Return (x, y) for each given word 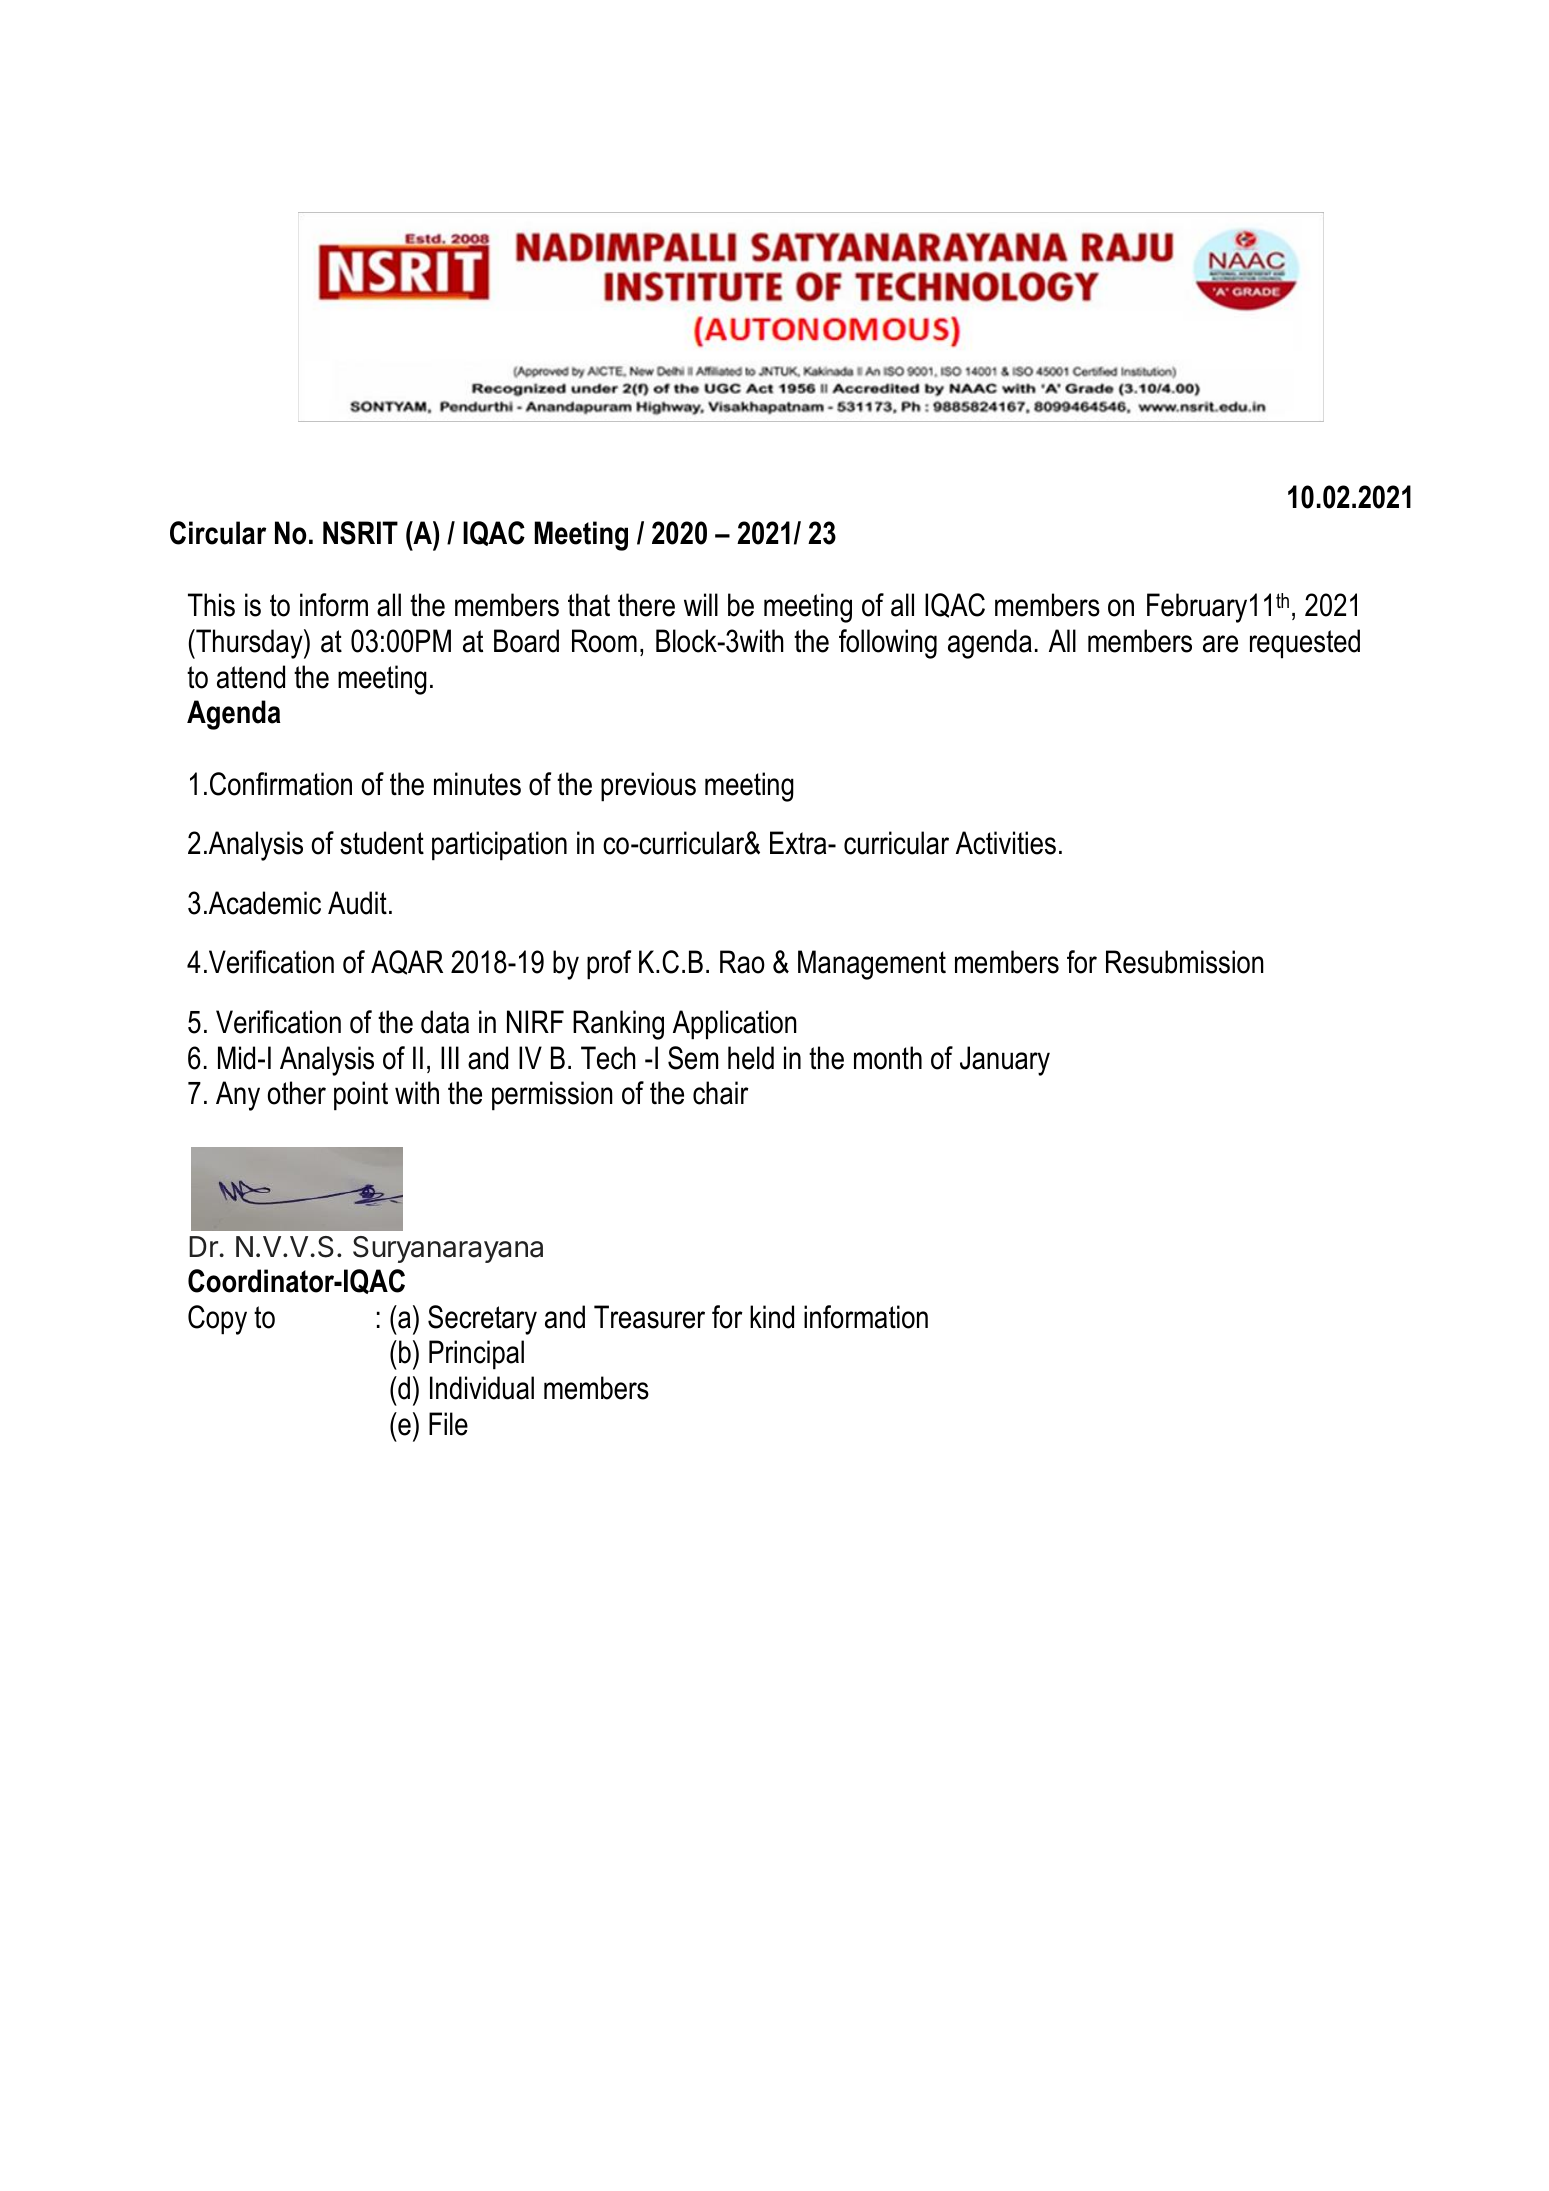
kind (772, 1317)
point (361, 1096)
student (382, 843)
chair (721, 1093)
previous (648, 787)
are (1220, 644)
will (701, 604)
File (448, 1424)
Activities (1006, 843)
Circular (218, 533)
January (1005, 1061)
